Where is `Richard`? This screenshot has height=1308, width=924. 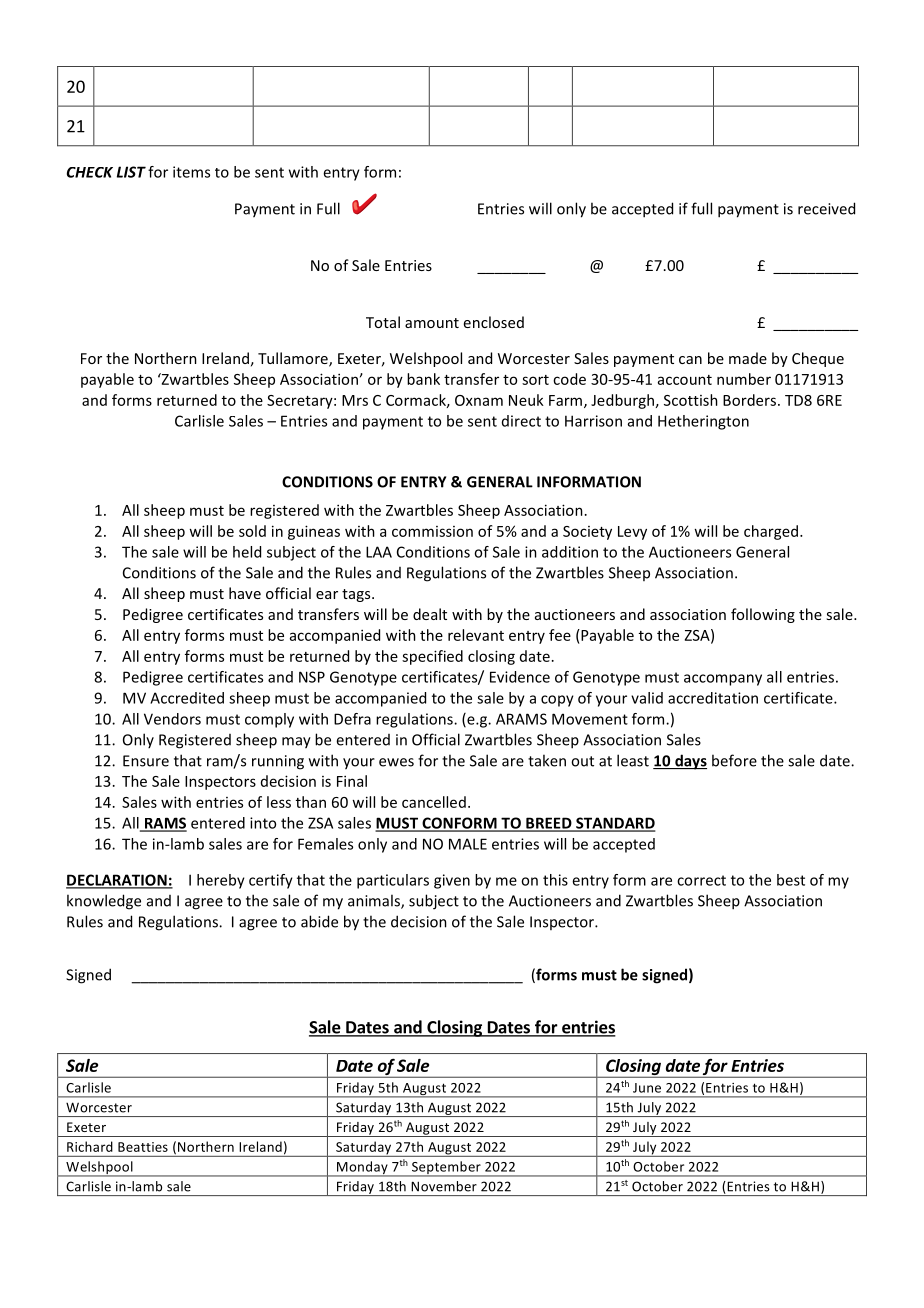 Richard is located at coordinates (90, 1146).
